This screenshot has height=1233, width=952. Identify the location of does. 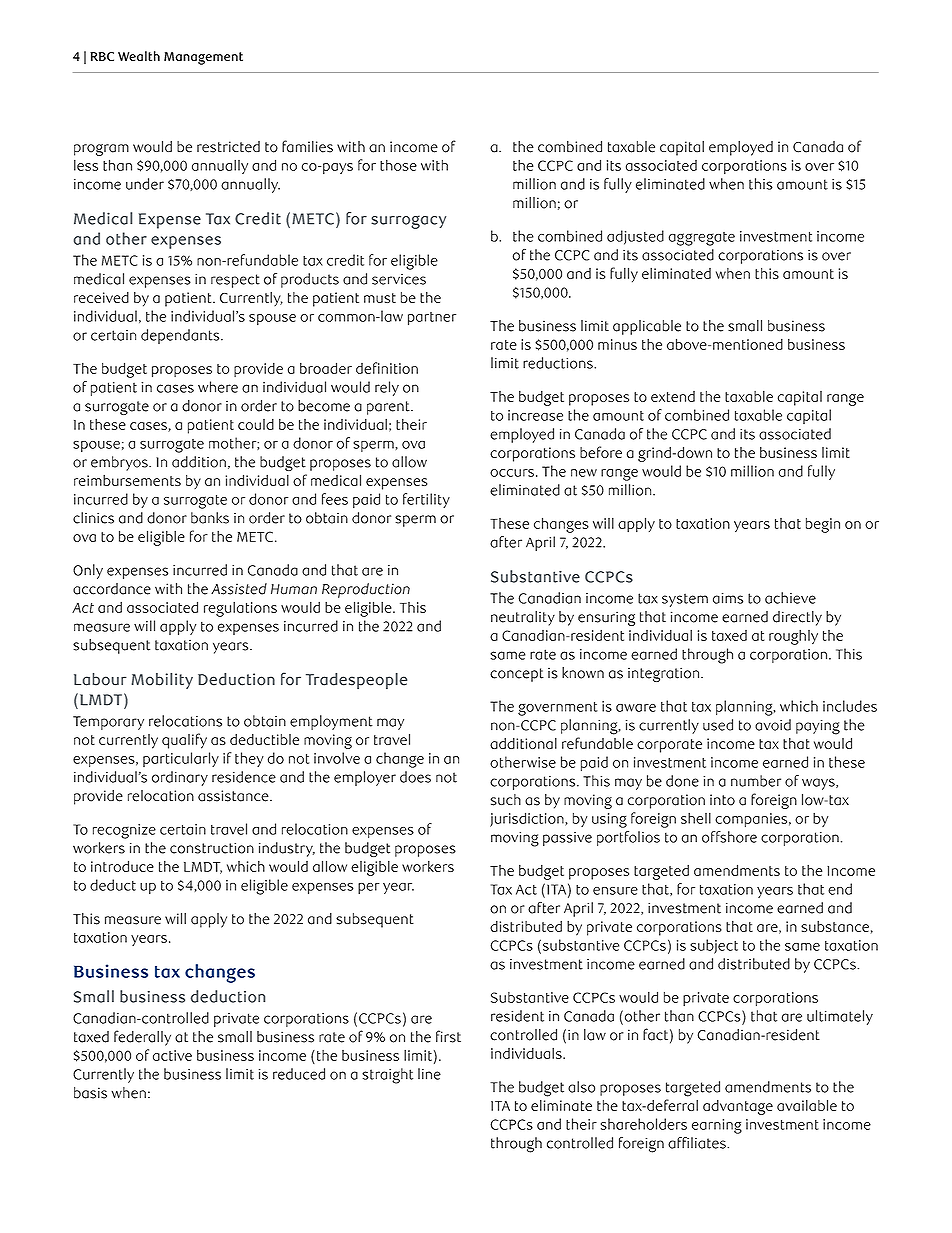
(415, 777).
